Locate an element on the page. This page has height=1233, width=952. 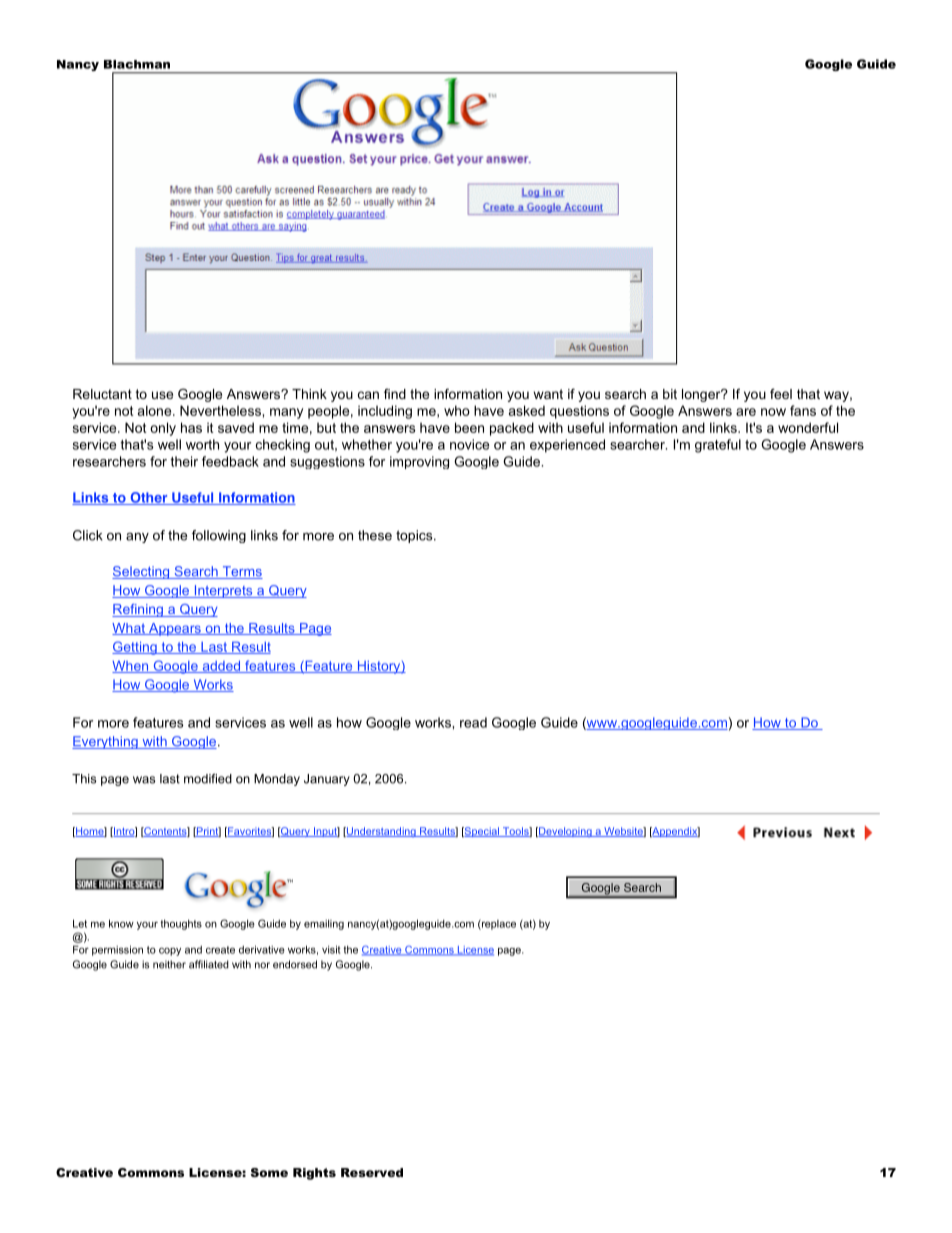
was is located at coordinates (144, 780).
